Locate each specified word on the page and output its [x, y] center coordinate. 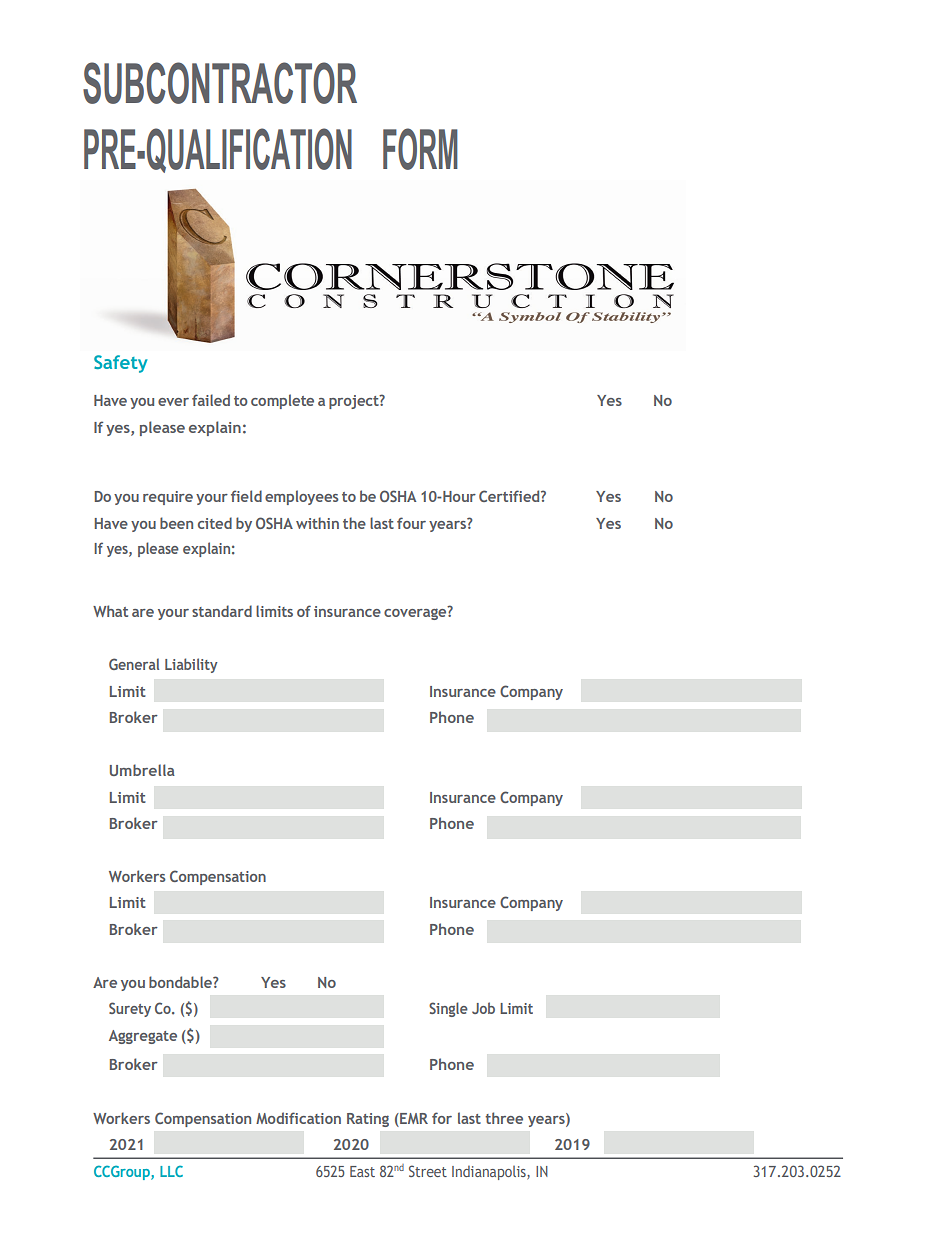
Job [483, 1008]
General [134, 664]
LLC [171, 1171]
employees [302, 497]
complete [282, 401]
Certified [510, 496]
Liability [191, 665]
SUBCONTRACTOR [220, 83]
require [168, 498]
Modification [298, 1118]
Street [428, 1171]
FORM [420, 149]
